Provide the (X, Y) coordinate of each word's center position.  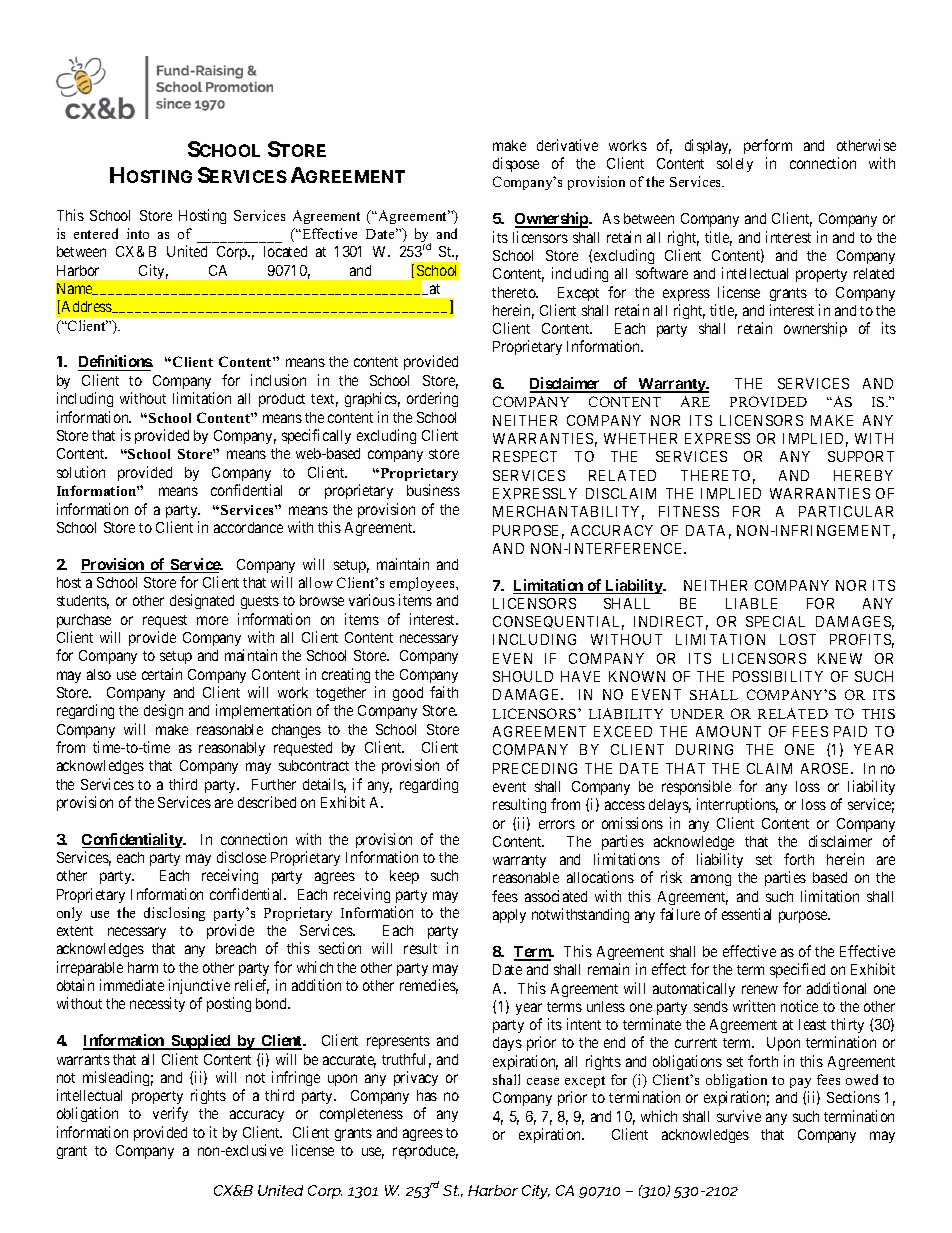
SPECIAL (775, 621)
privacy (416, 1078)
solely (735, 165)
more (212, 620)
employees (423, 584)
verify (170, 1114)
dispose (516, 164)
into (138, 233)
